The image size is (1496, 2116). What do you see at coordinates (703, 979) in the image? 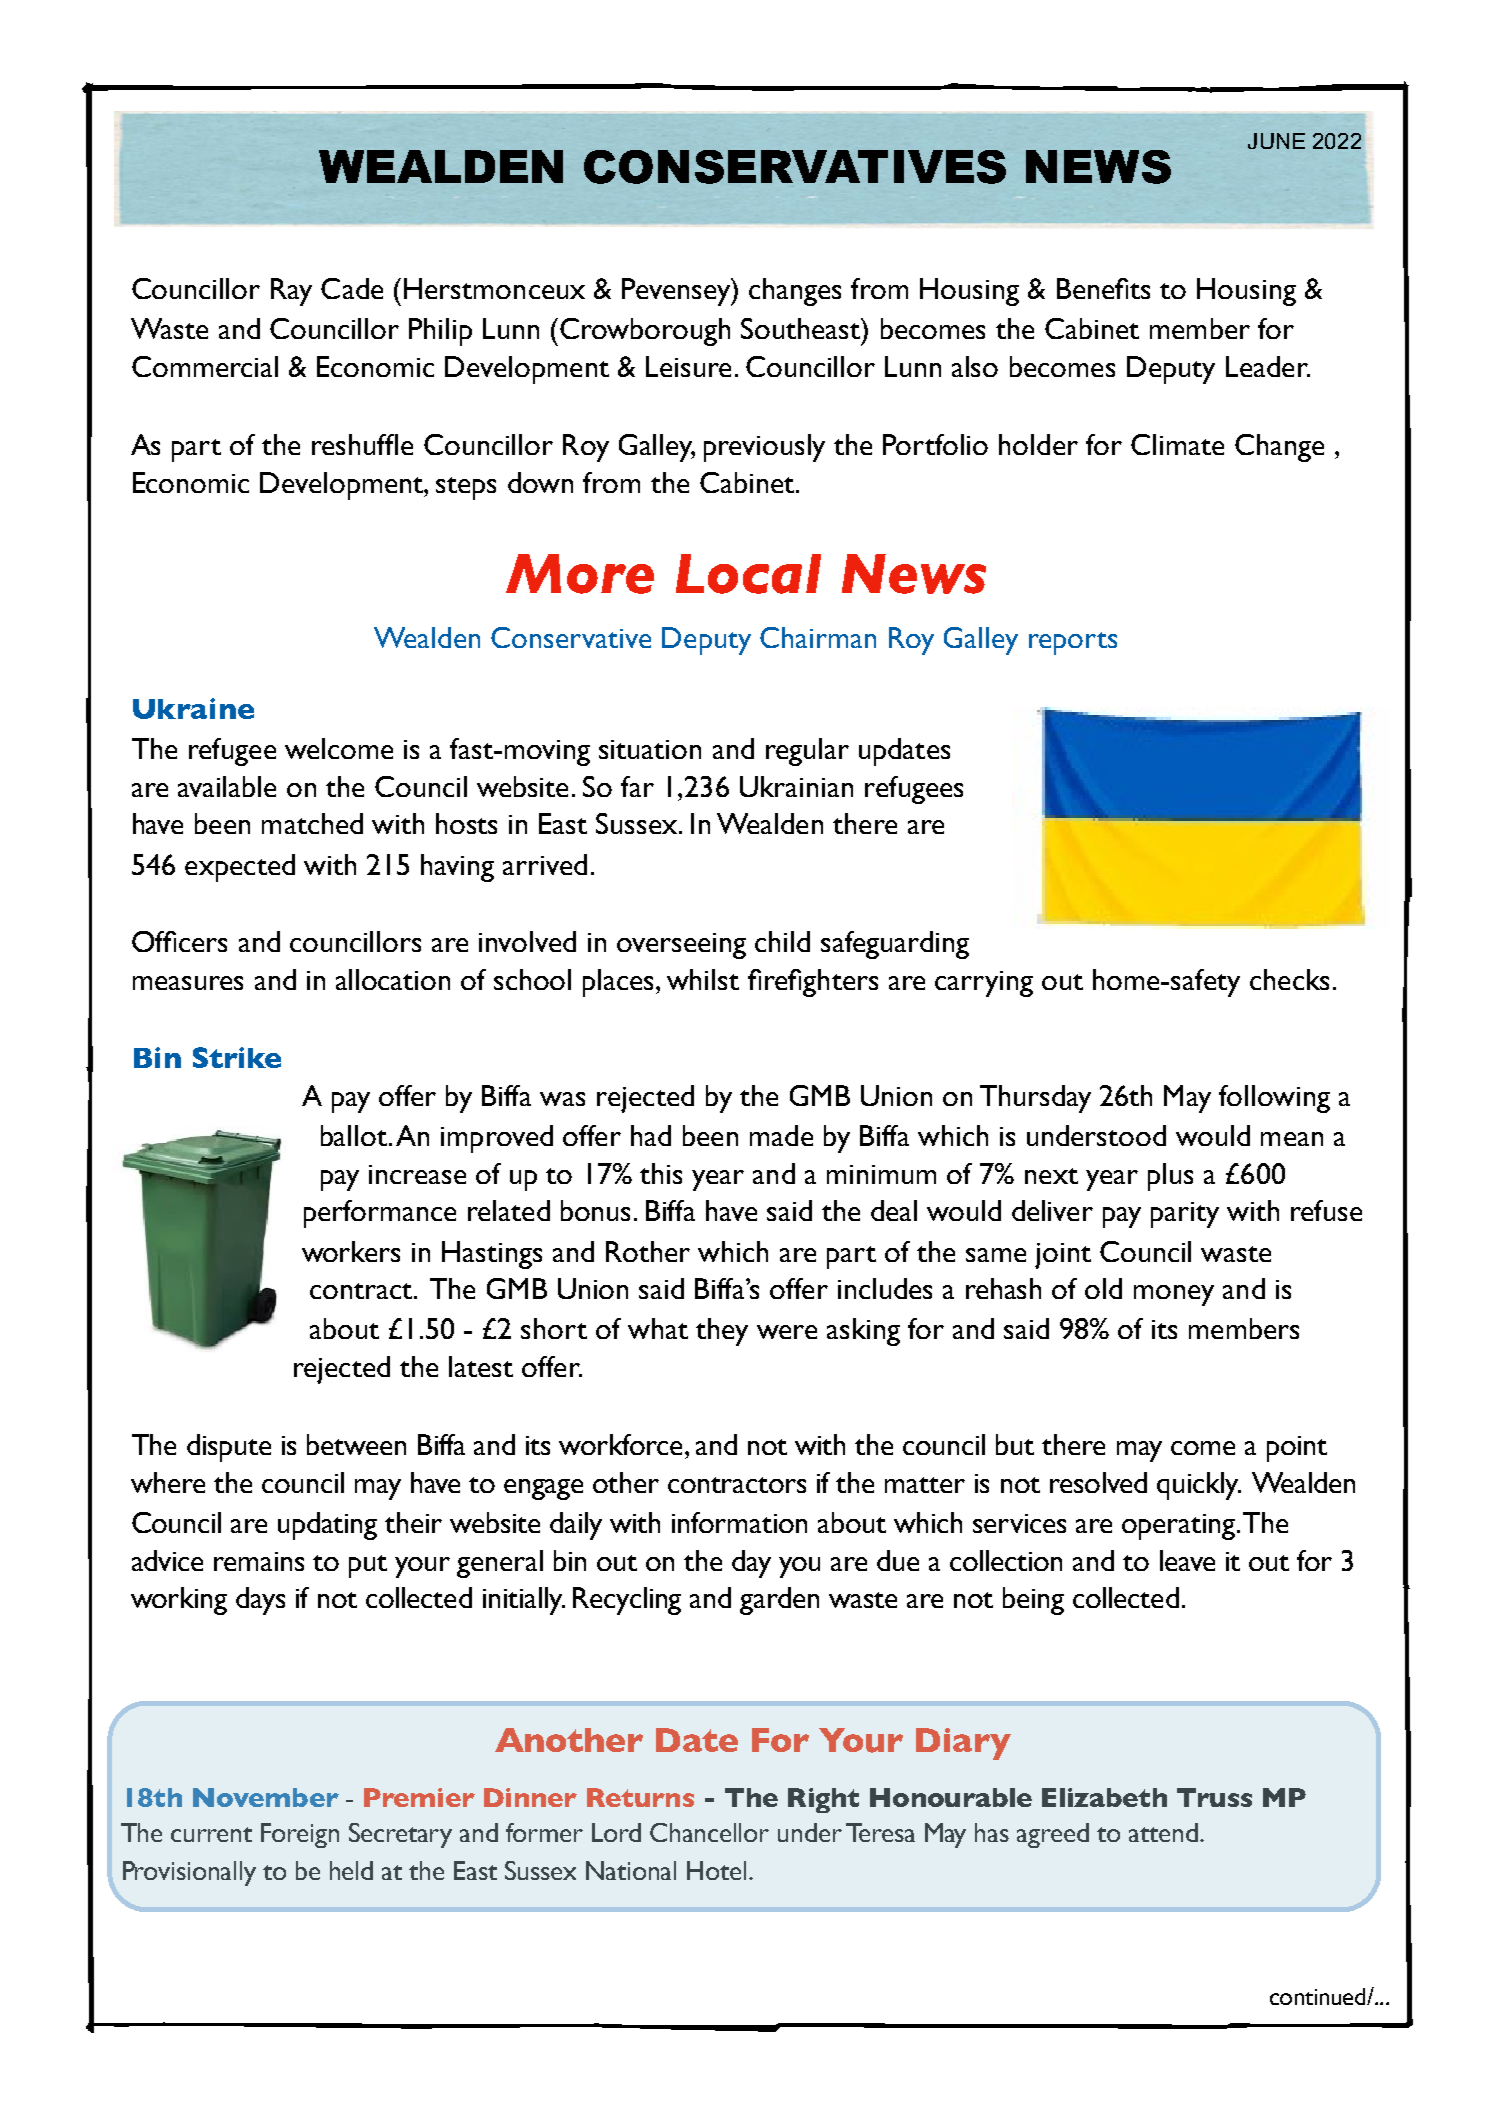
I see `whilst` at bounding box center [703, 979].
